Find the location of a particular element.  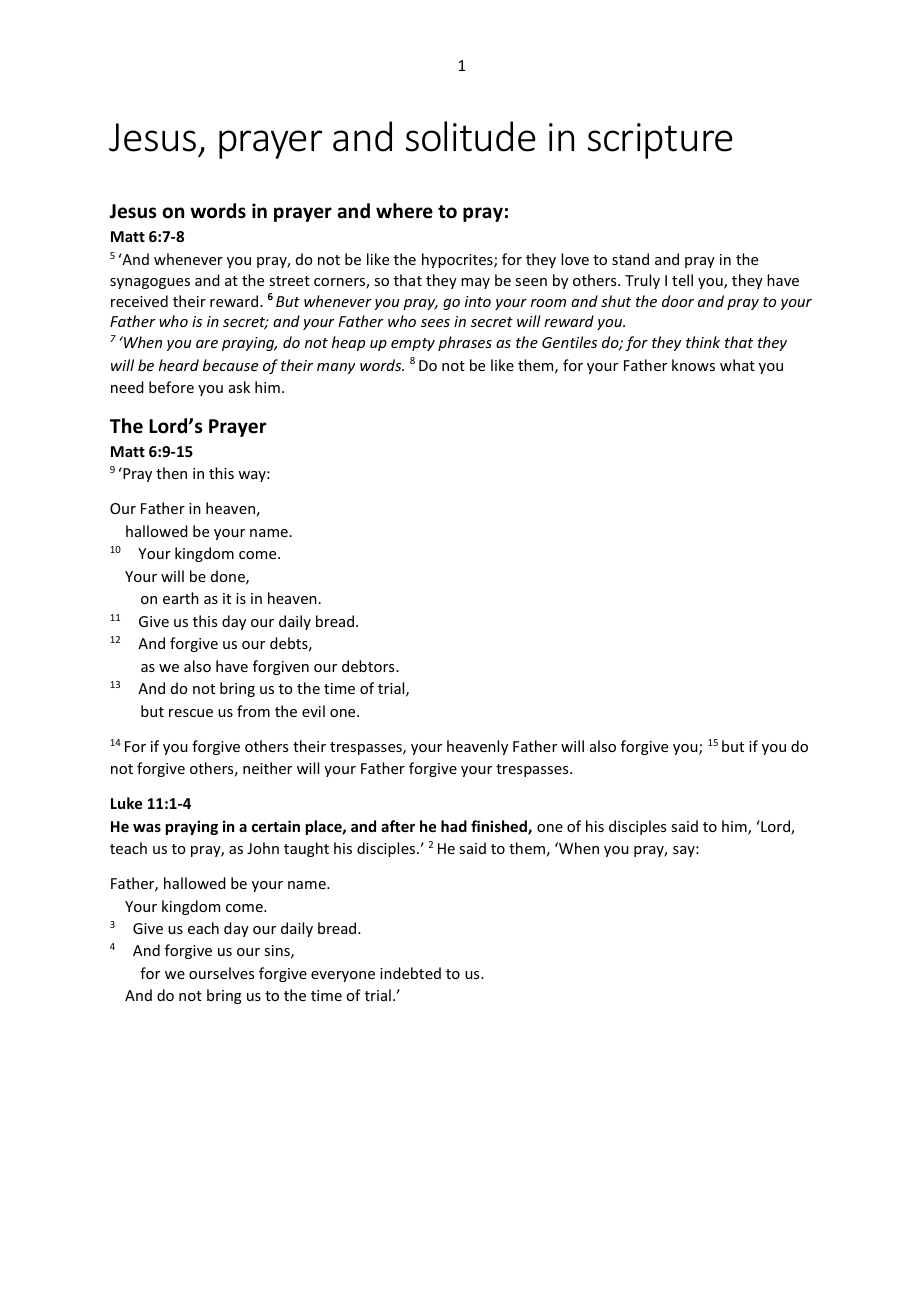

knows is located at coordinates (693, 365).
